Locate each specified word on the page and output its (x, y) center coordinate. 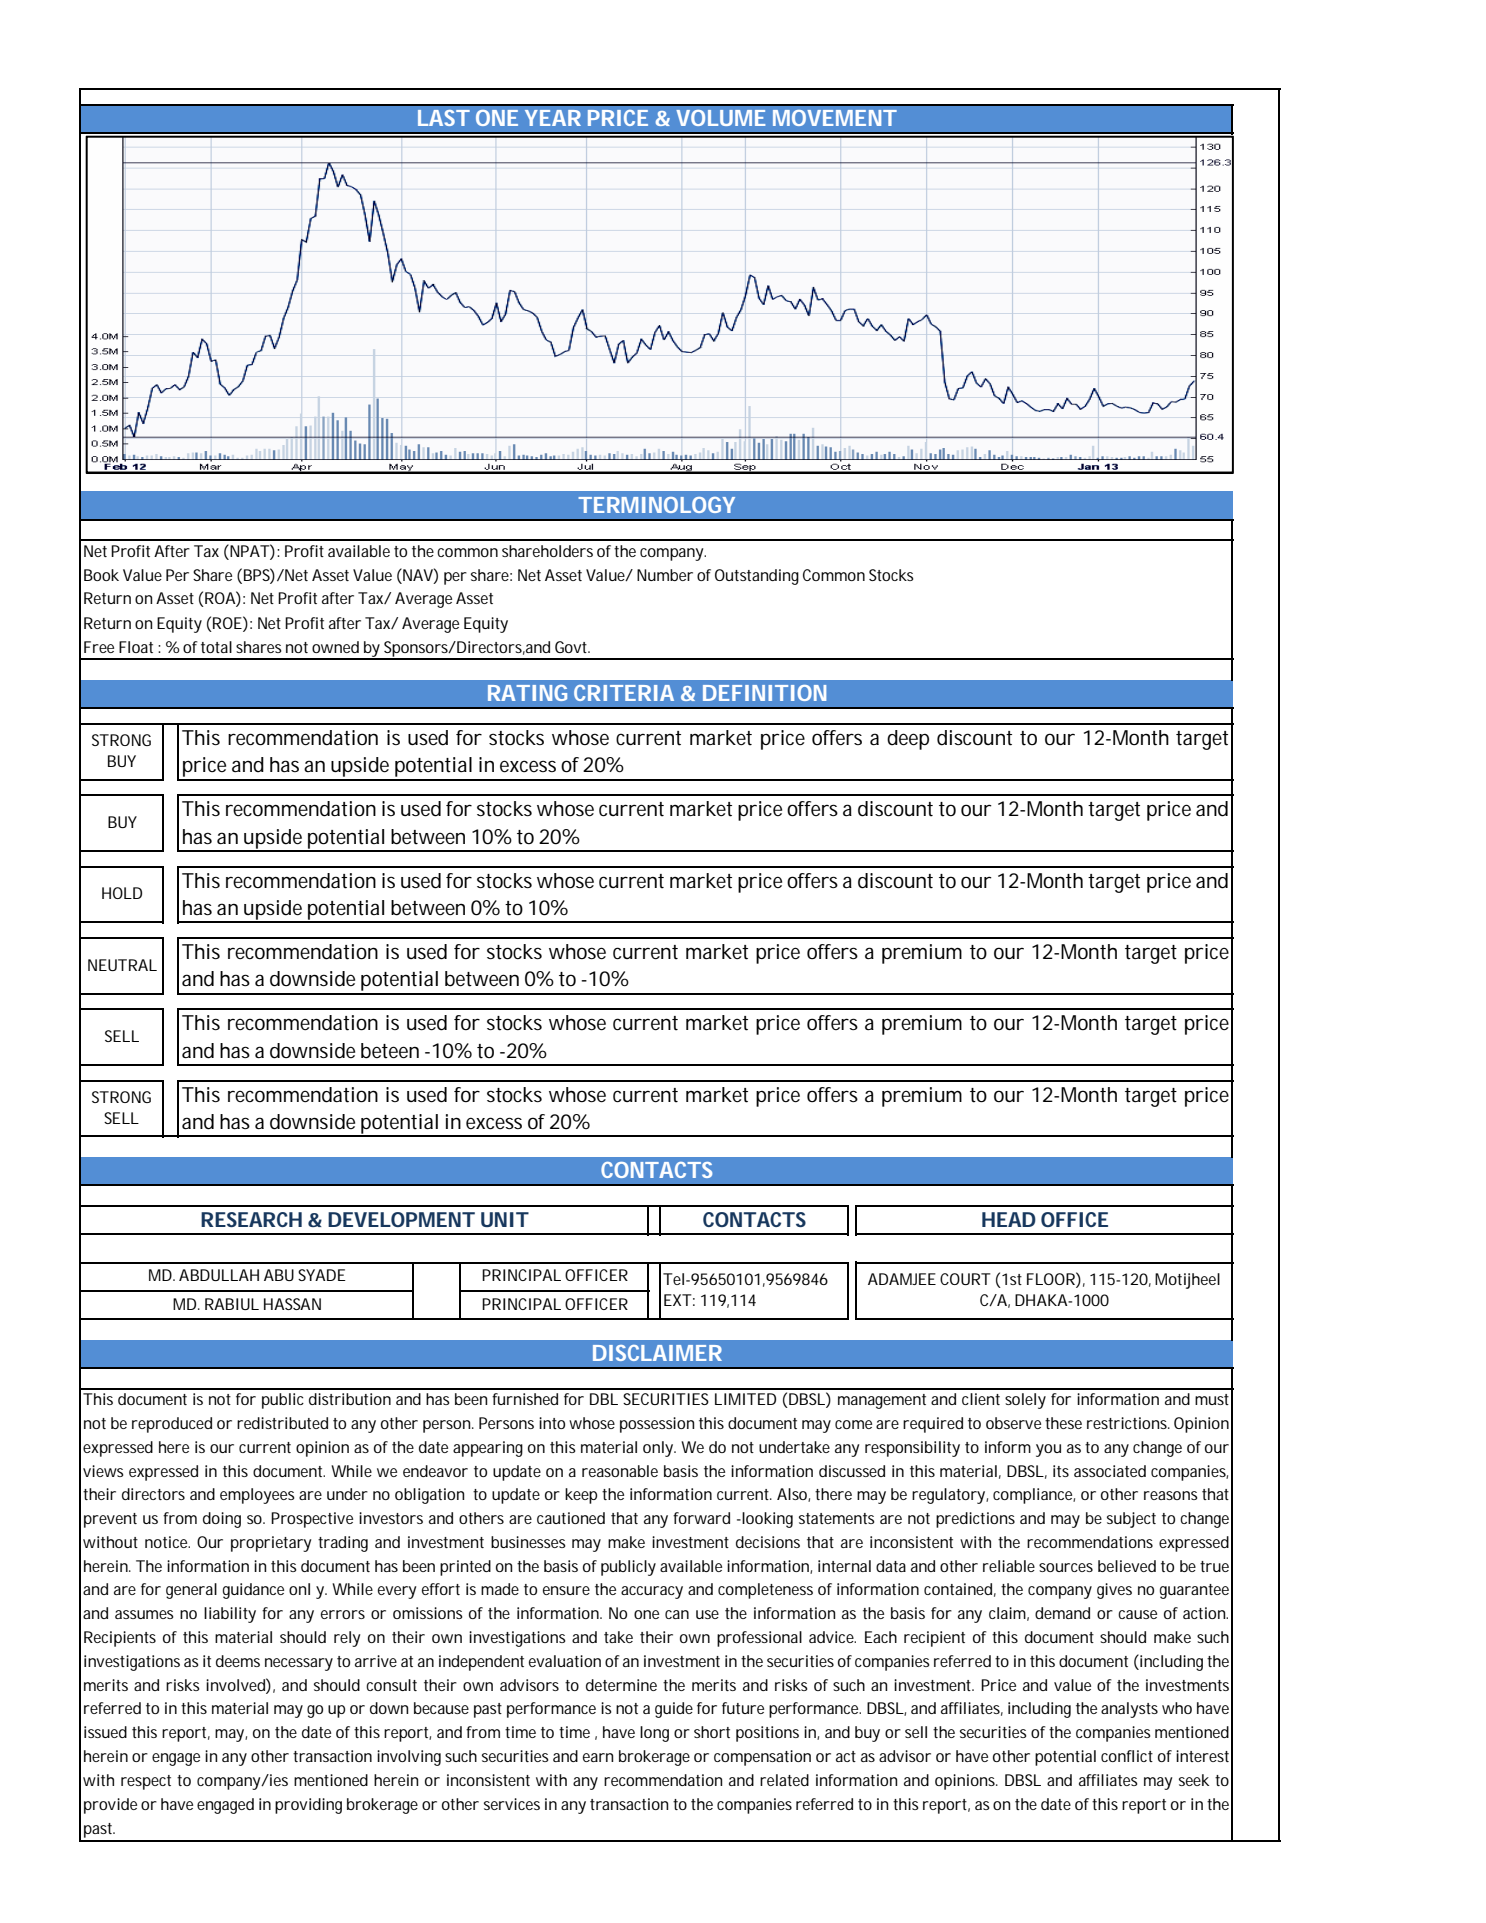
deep (908, 740)
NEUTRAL (122, 965)
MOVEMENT (835, 118)
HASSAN (292, 1304)
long (654, 1734)
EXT (678, 1300)
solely (1025, 1401)
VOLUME (720, 118)
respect (146, 1782)
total (216, 647)
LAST (444, 118)
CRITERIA (624, 693)
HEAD (1009, 1219)
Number (665, 575)
